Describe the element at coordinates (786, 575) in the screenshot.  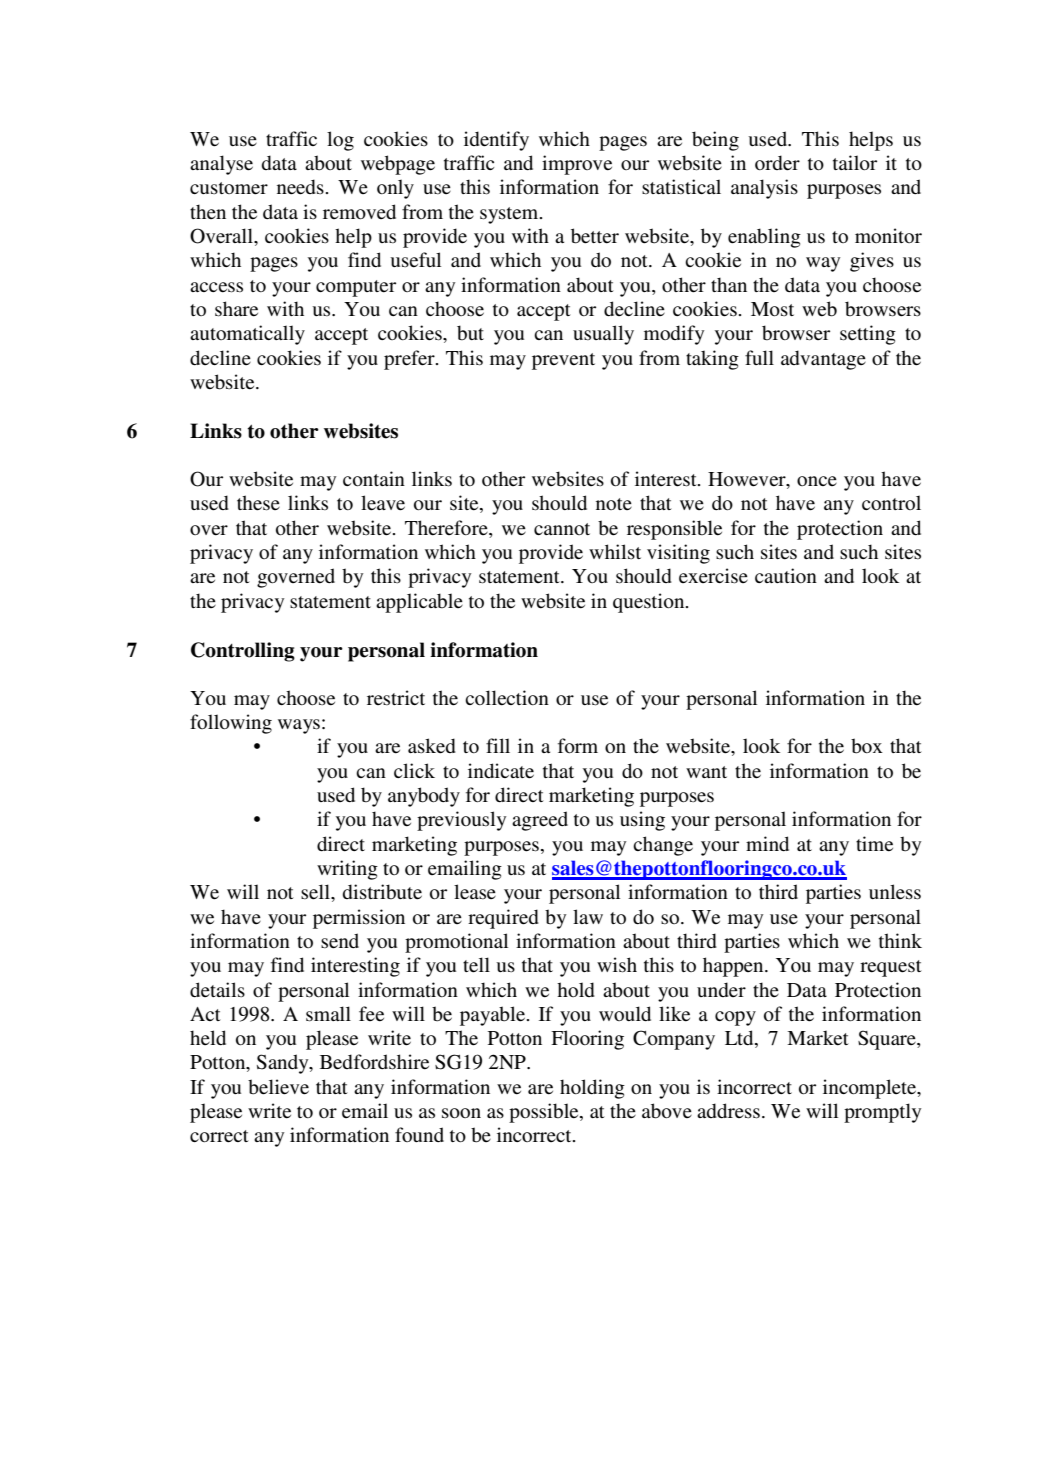
I see `caution` at that location.
